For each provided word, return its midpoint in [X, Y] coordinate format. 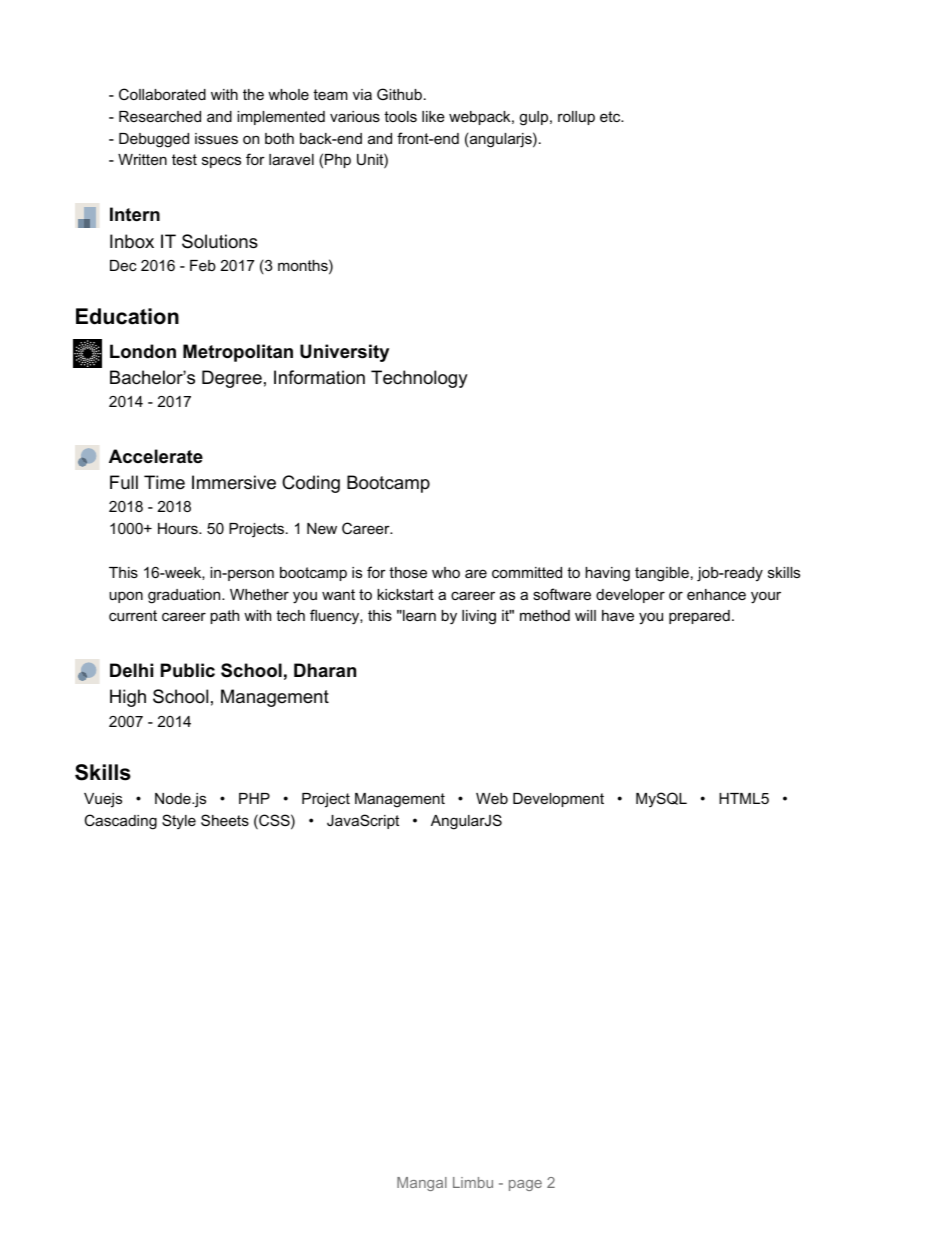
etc [611, 116]
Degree [232, 379]
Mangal [422, 1184]
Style [179, 821]
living [479, 617]
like [433, 116]
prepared [699, 617]
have [618, 615]
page [525, 1185]
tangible [662, 574]
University [344, 353]
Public [188, 670]
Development [558, 800]
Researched [160, 116]
